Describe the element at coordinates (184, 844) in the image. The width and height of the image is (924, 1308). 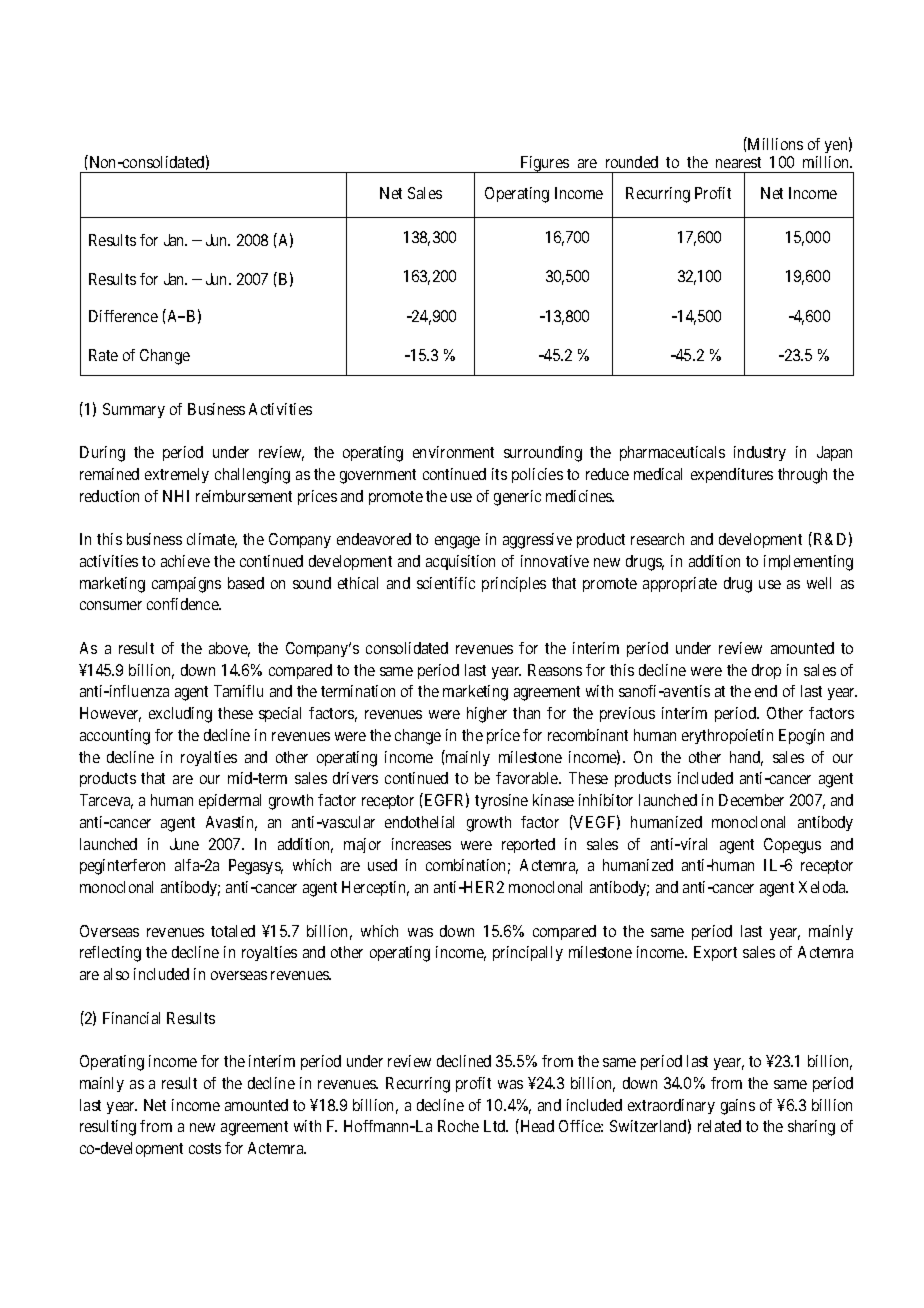
I see `June` at that location.
